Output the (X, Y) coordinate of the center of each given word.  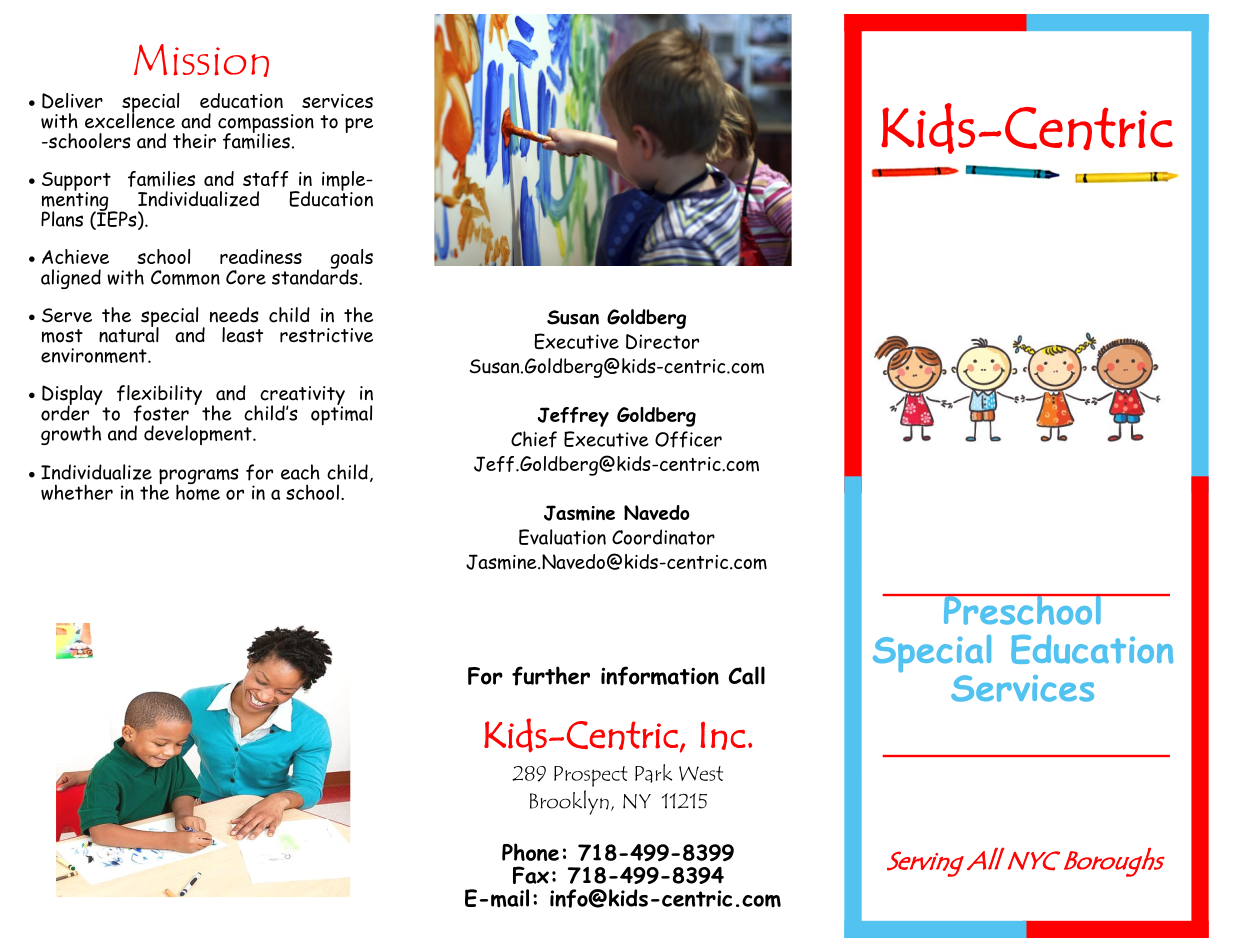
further (551, 676)
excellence (130, 119)
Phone (530, 852)
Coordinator (663, 537)
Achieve (75, 256)
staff (266, 179)
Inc (722, 735)
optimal (341, 414)
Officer (688, 439)
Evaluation (562, 537)
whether (77, 492)
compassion (266, 124)
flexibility (159, 396)
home (198, 491)
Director (662, 341)
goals (352, 260)
